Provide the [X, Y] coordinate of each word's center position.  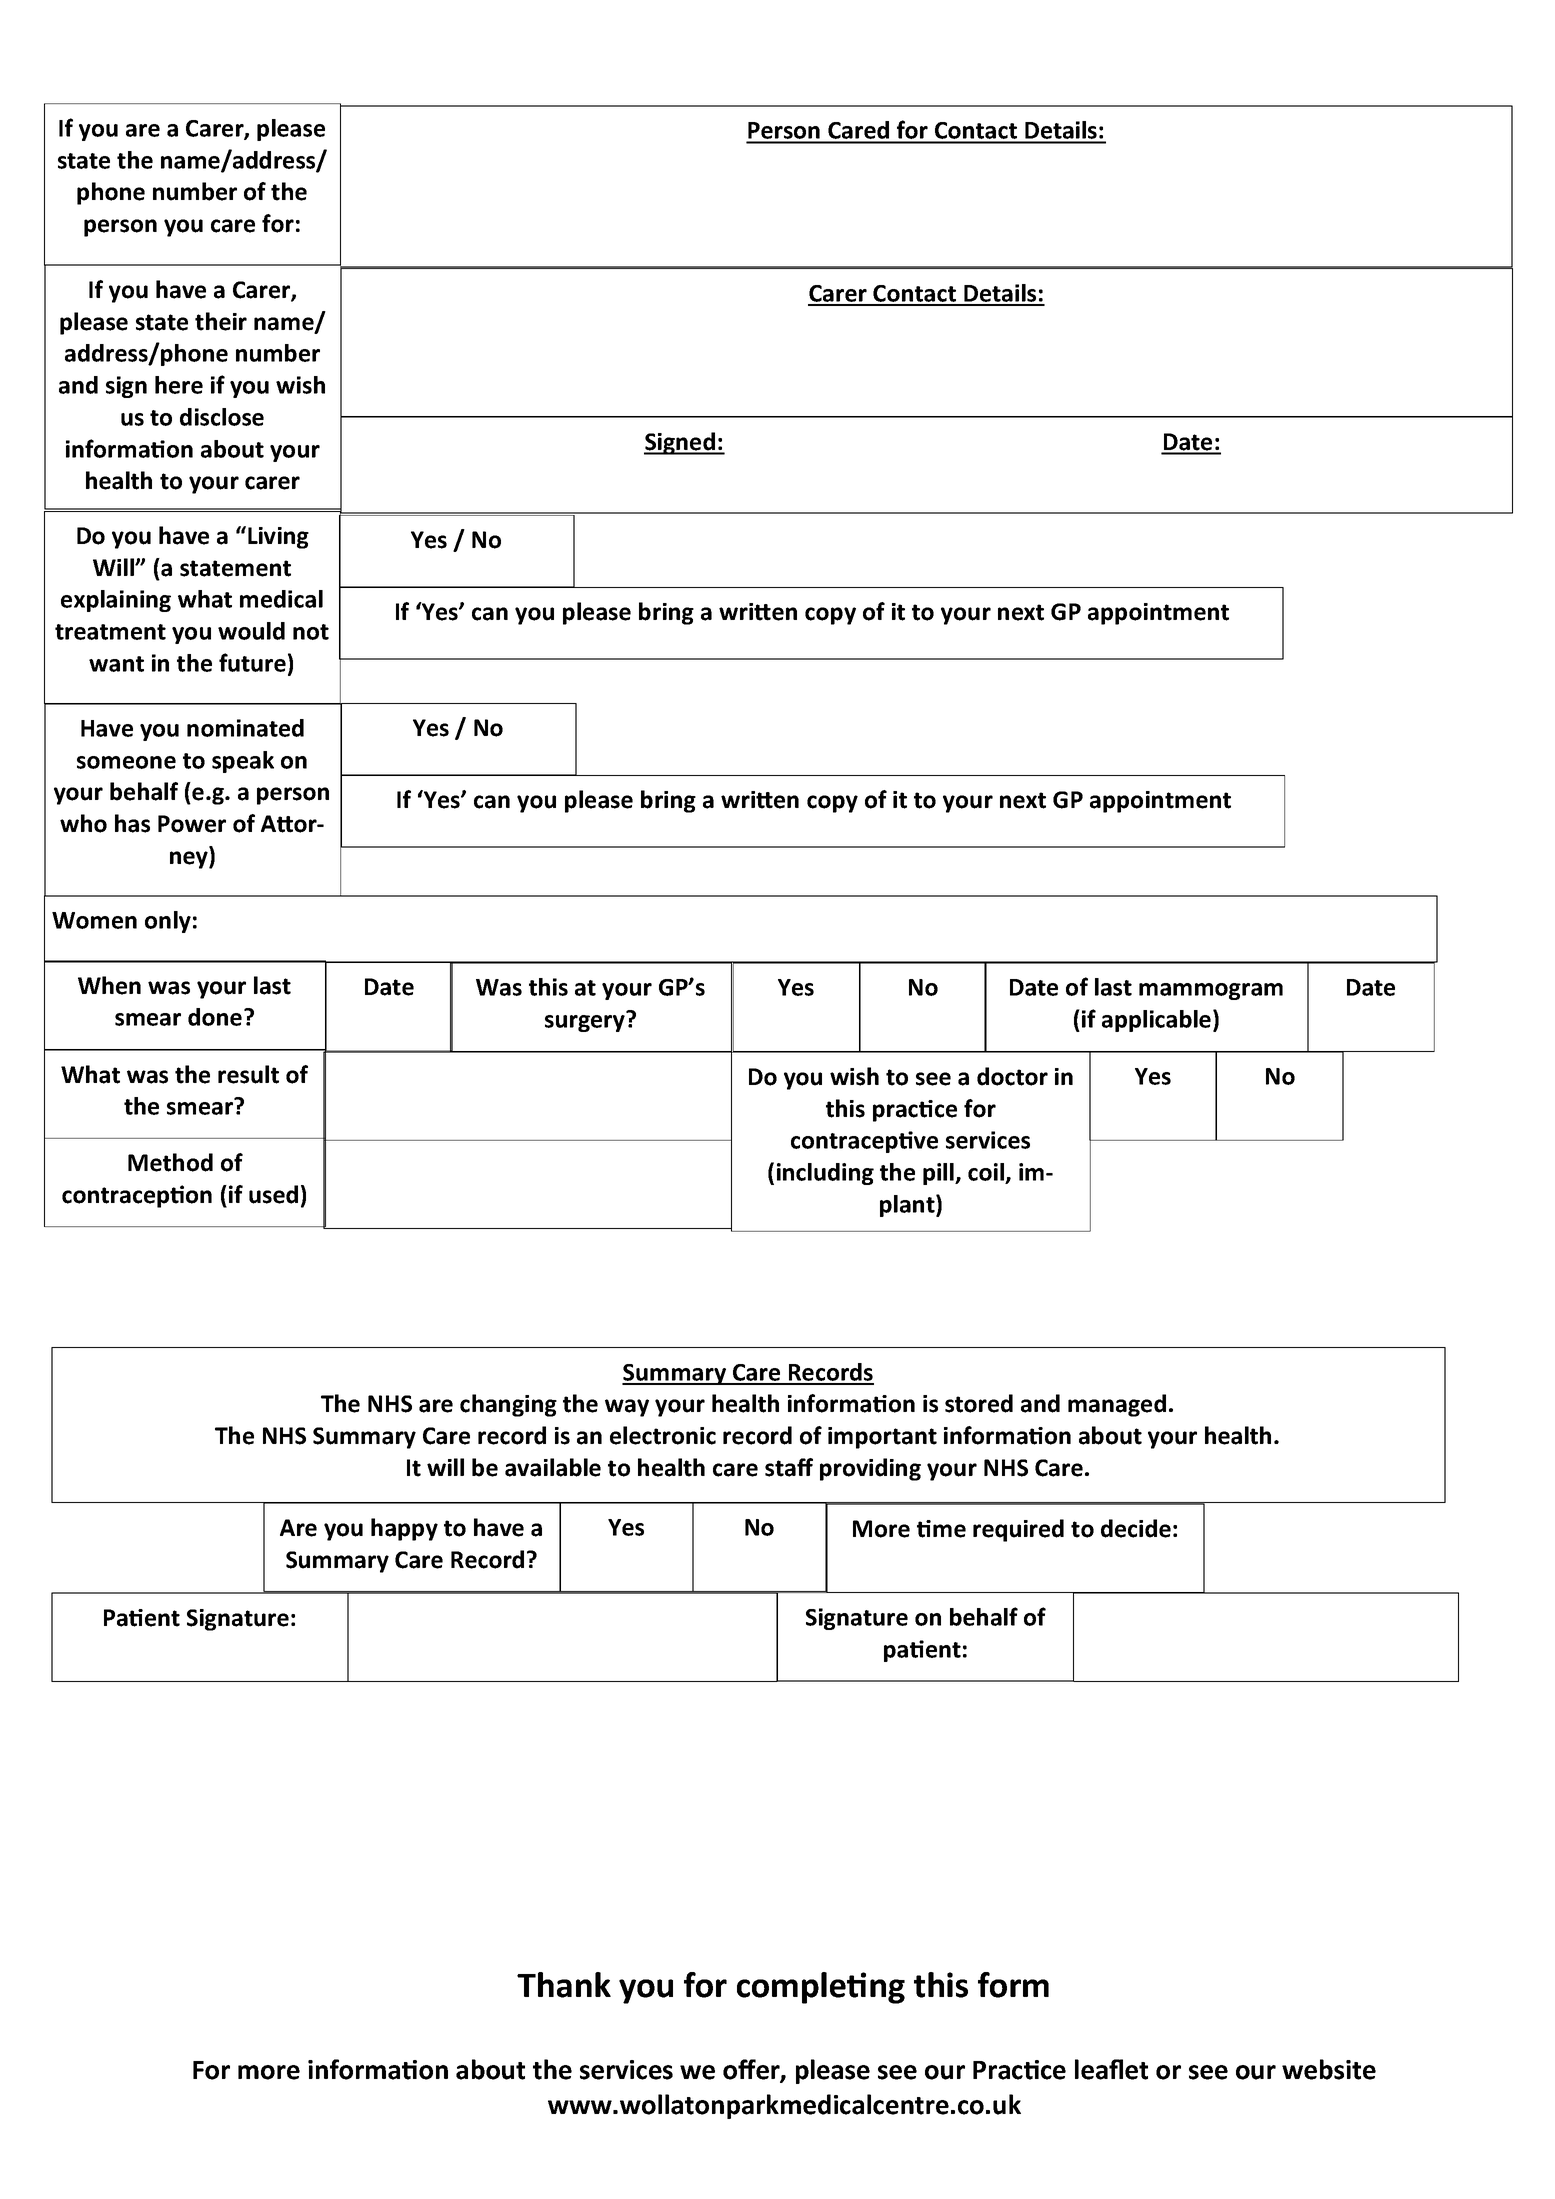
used [273, 1194]
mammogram [1211, 991]
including [825, 1174]
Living [278, 538]
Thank [564, 1985]
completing [821, 1988]
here [179, 385]
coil [987, 1173]
